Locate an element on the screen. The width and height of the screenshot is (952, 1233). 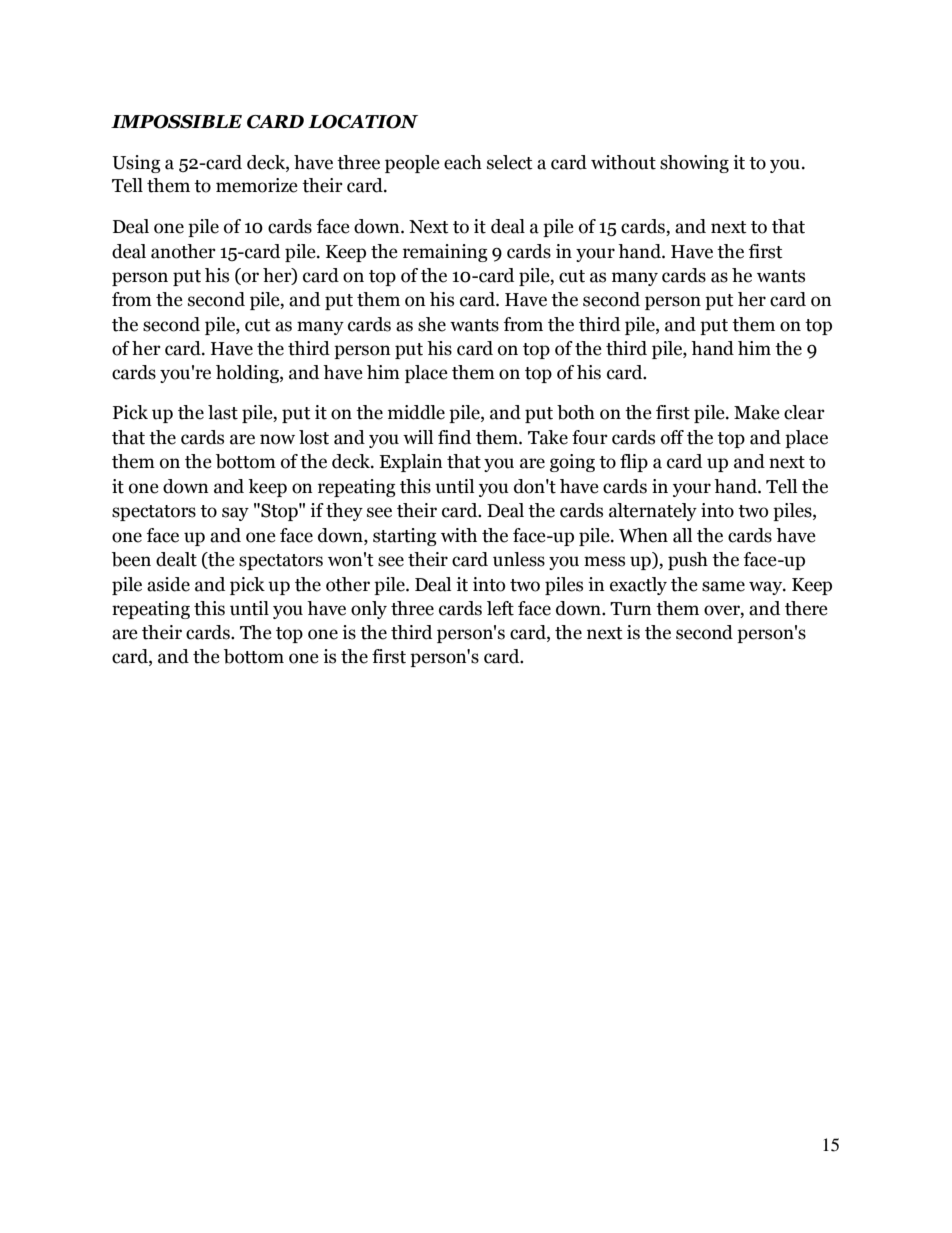
same is located at coordinates (723, 586).
